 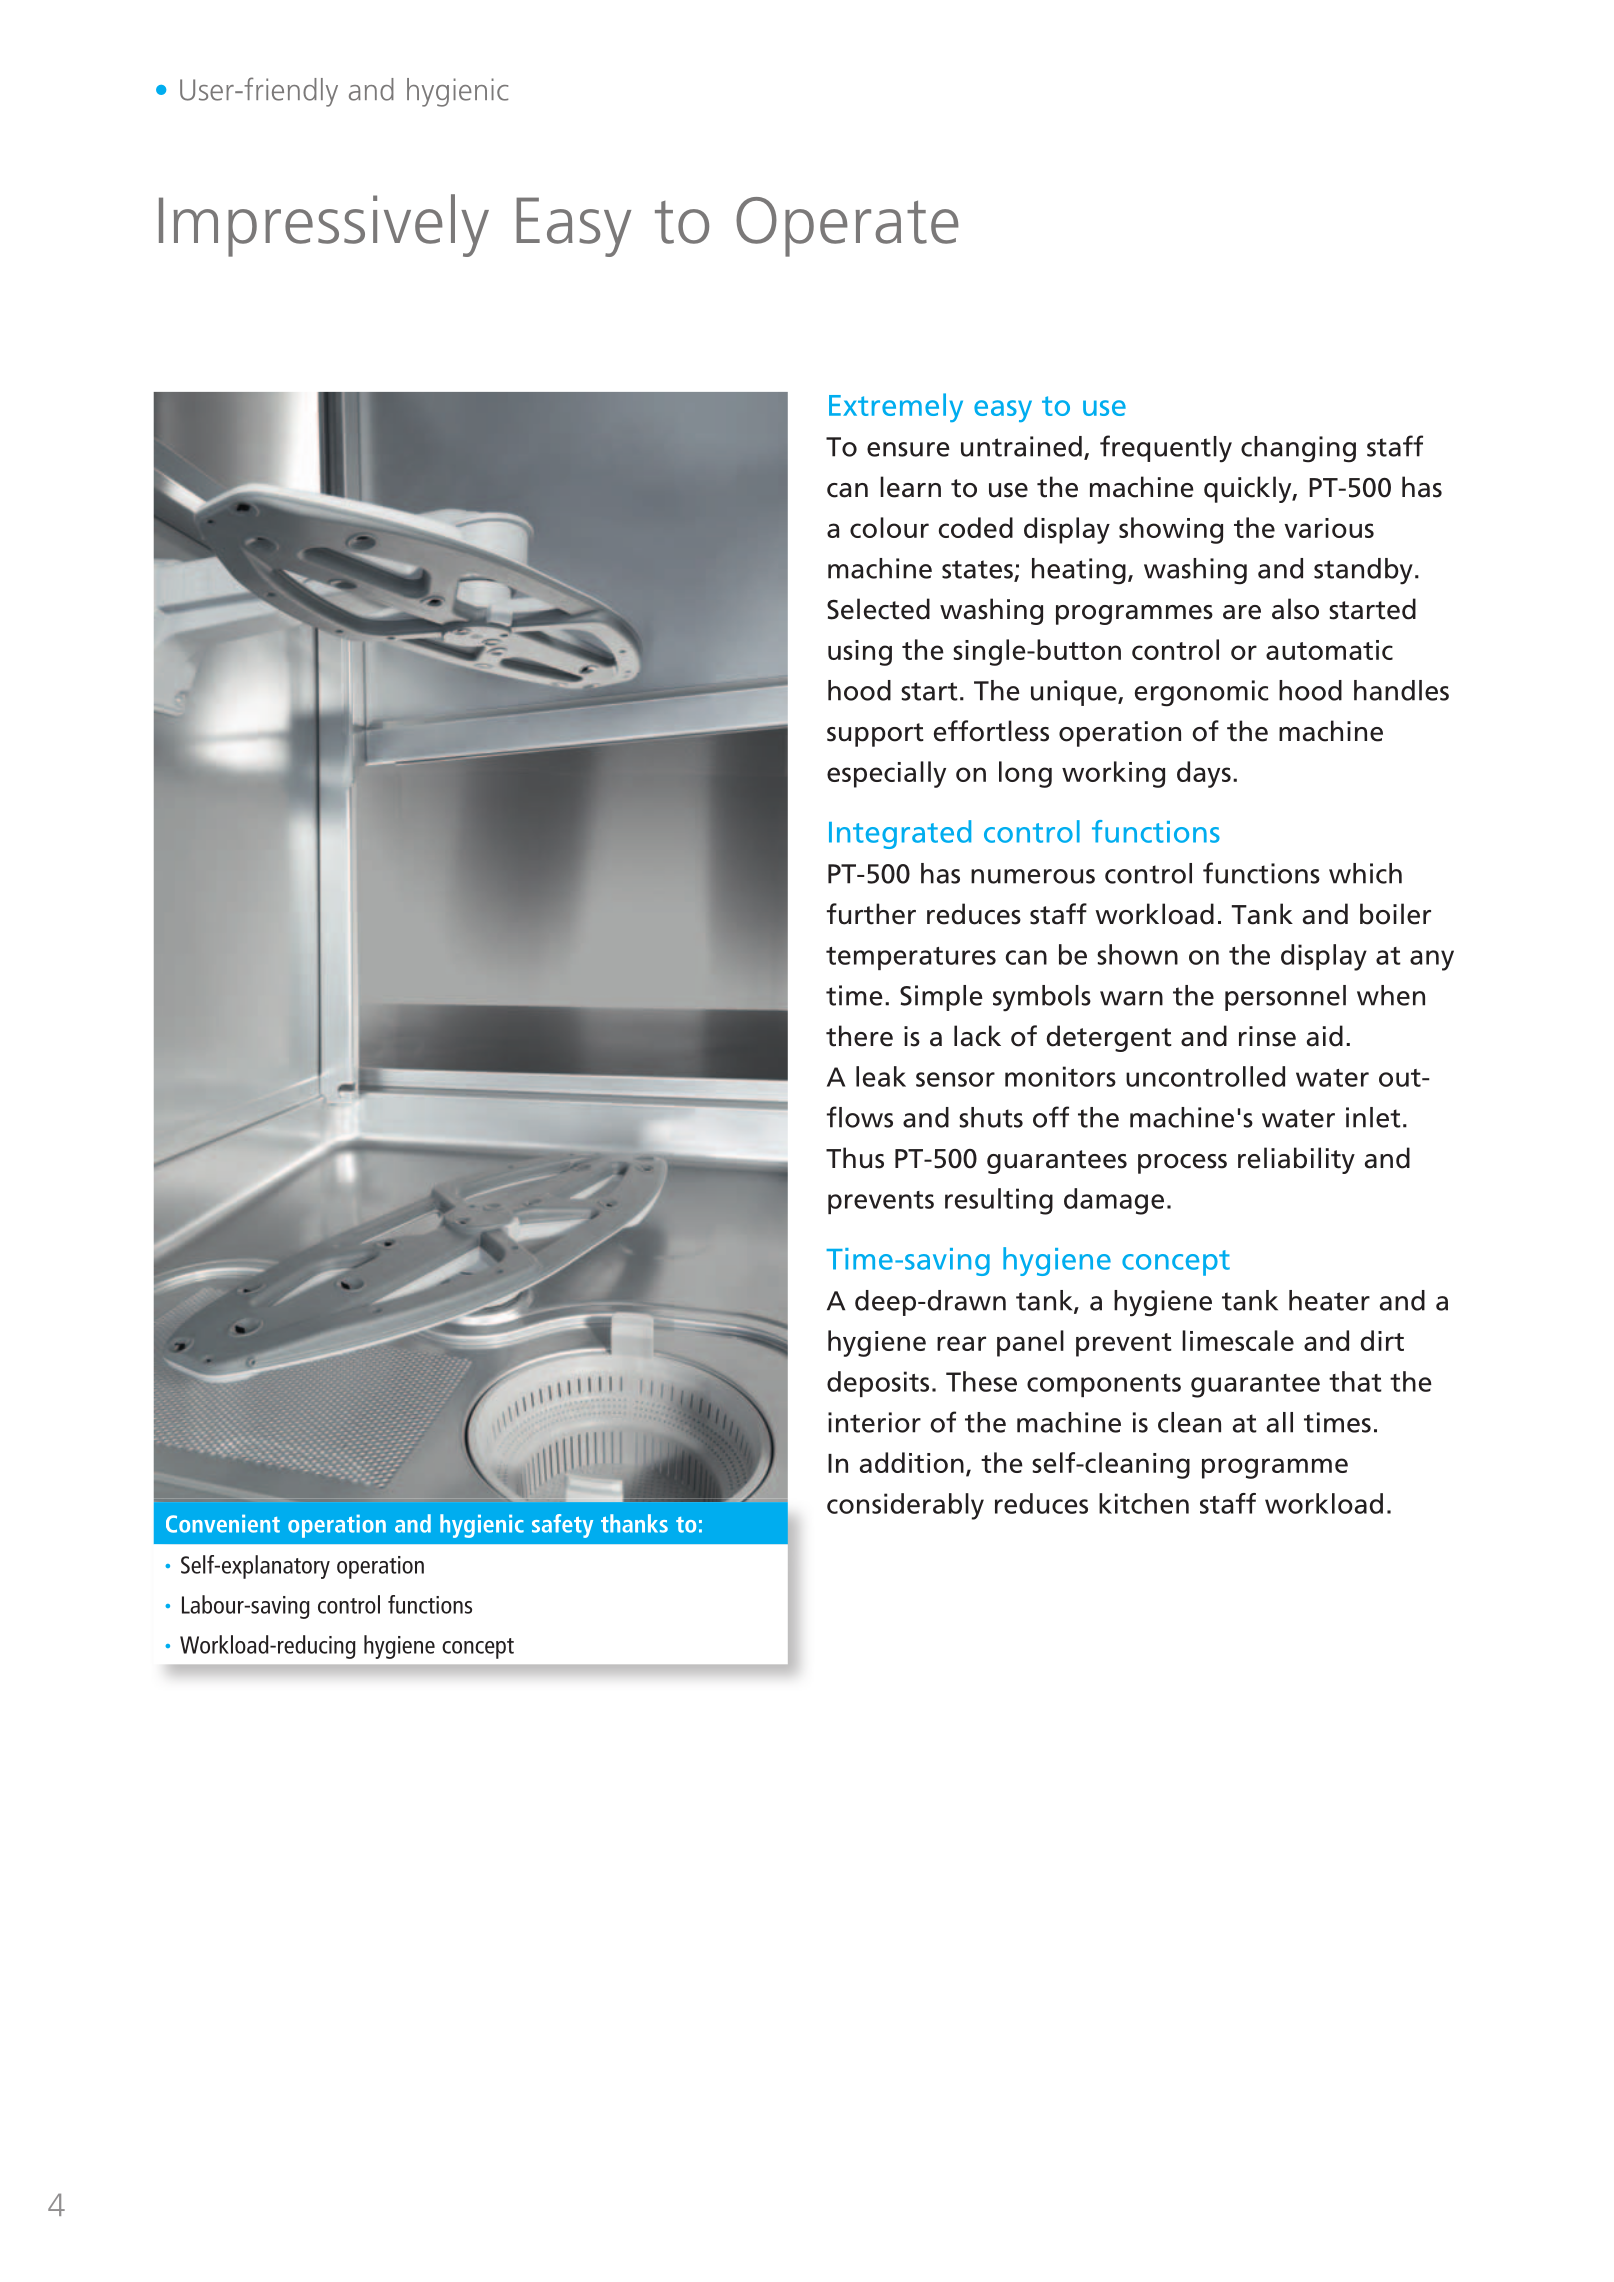 What do you see at coordinates (1296, 1160) in the screenshot?
I see `reliability` at bounding box center [1296, 1160].
